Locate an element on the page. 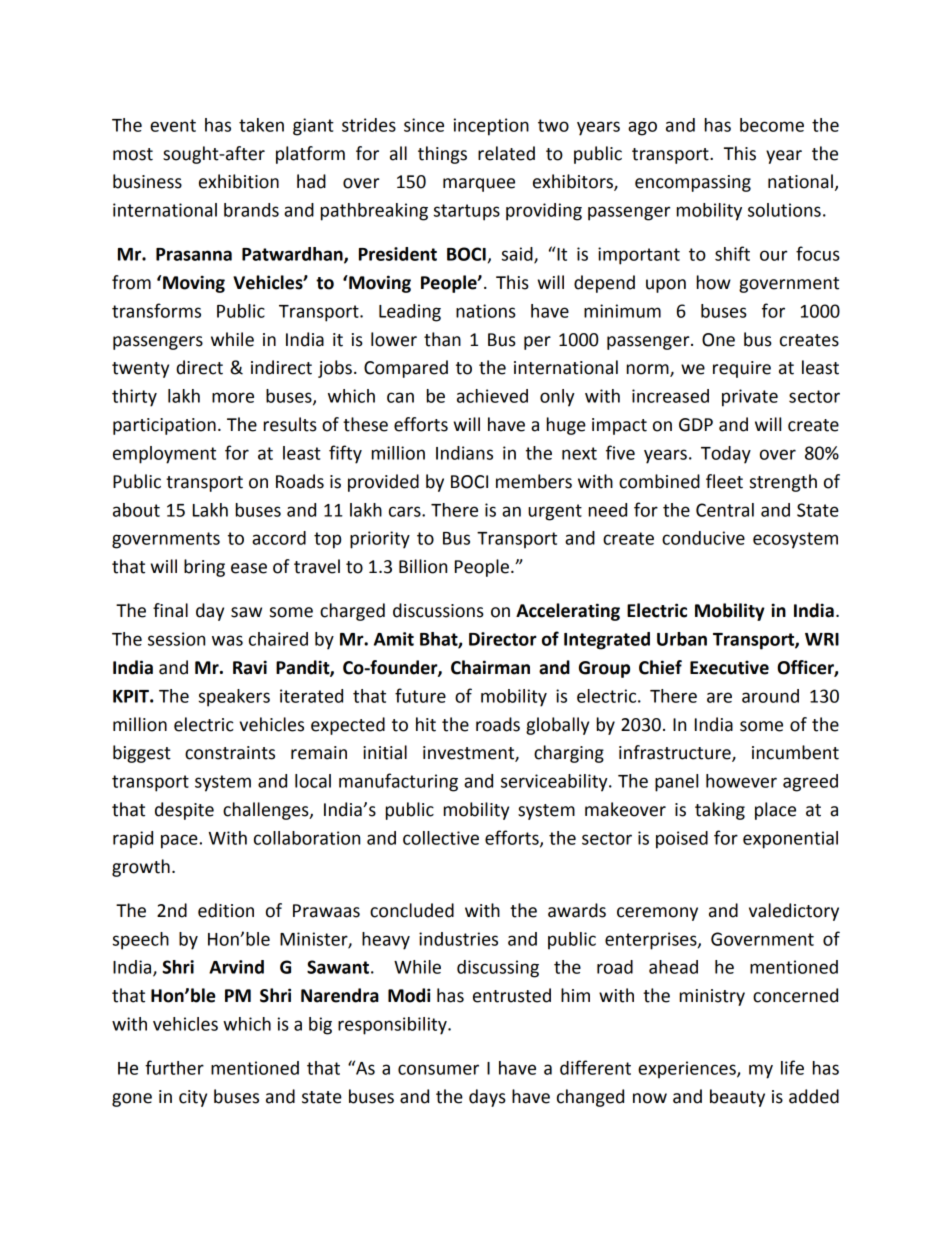 This document has height=1233, width=952. constraints is located at coordinates (230, 753).
